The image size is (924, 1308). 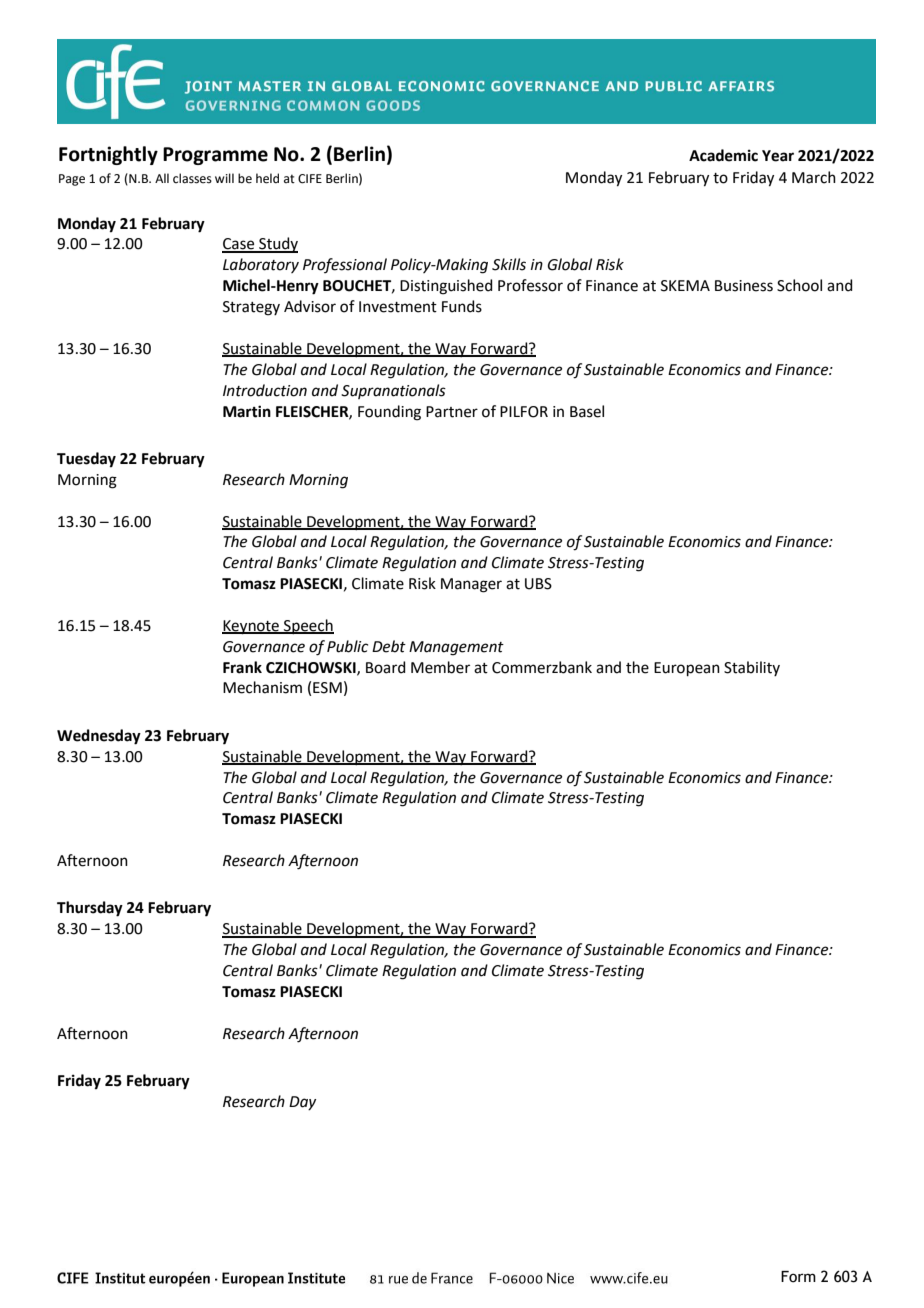 What do you see at coordinates (471, 585) in the document?
I see `Manager` at bounding box center [471, 585].
